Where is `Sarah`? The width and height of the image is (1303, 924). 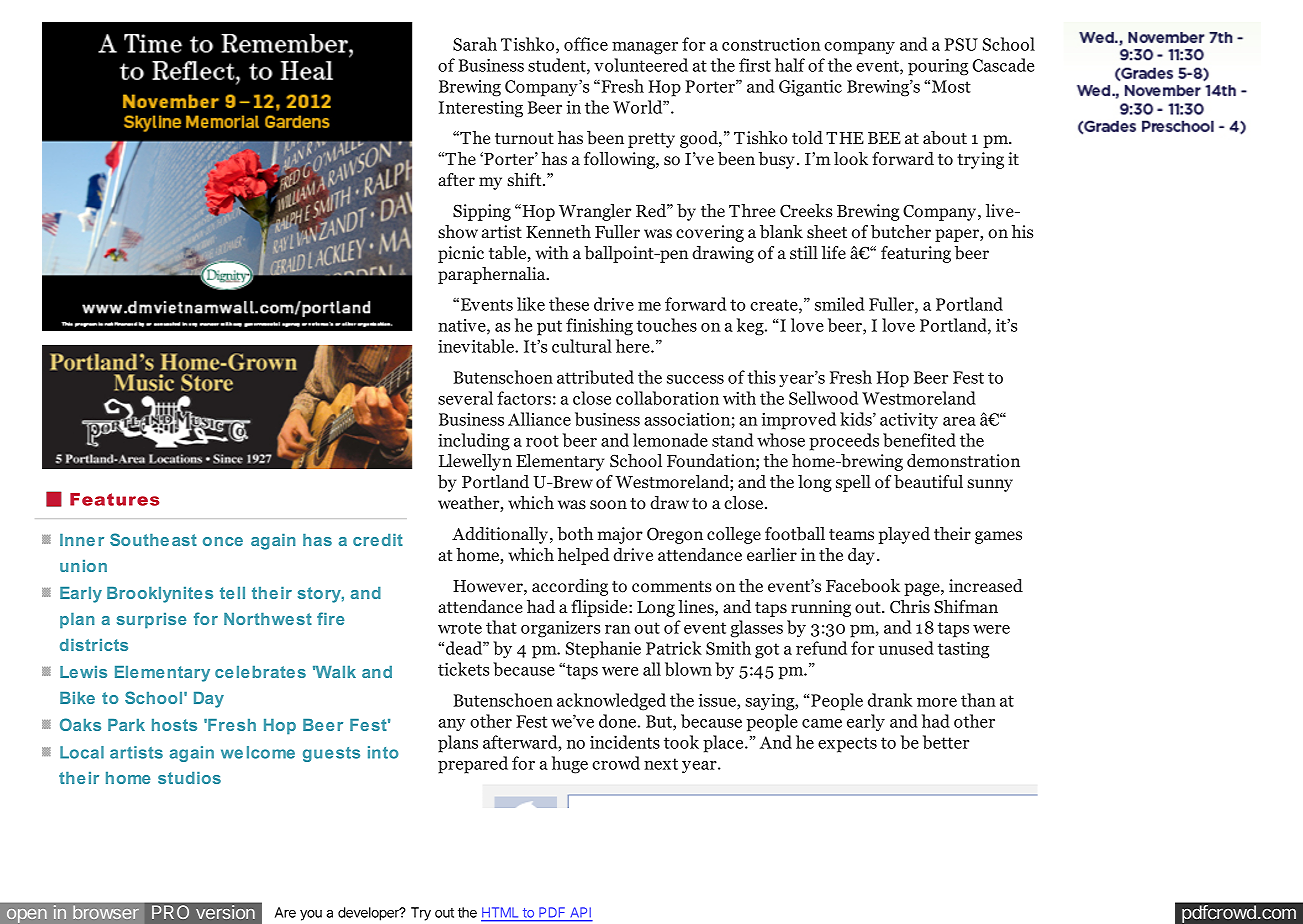 Sarah is located at coordinates (475, 44).
